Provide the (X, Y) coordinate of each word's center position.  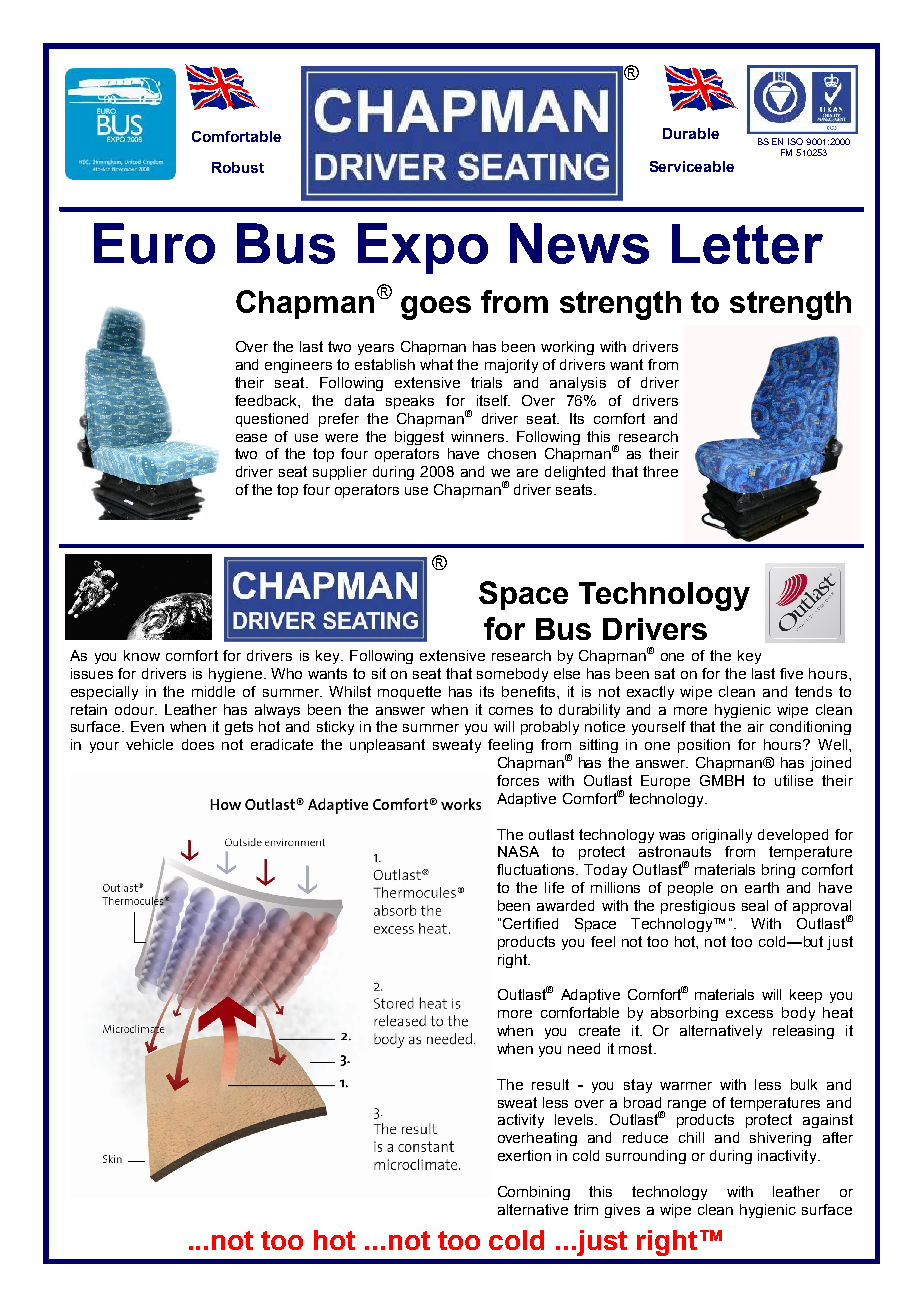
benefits (530, 691)
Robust (238, 167)
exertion (524, 1155)
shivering (780, 1139)
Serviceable (692, 166)
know (142, 655)
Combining (534, 1193)
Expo (423, 248)
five (791, 673)
